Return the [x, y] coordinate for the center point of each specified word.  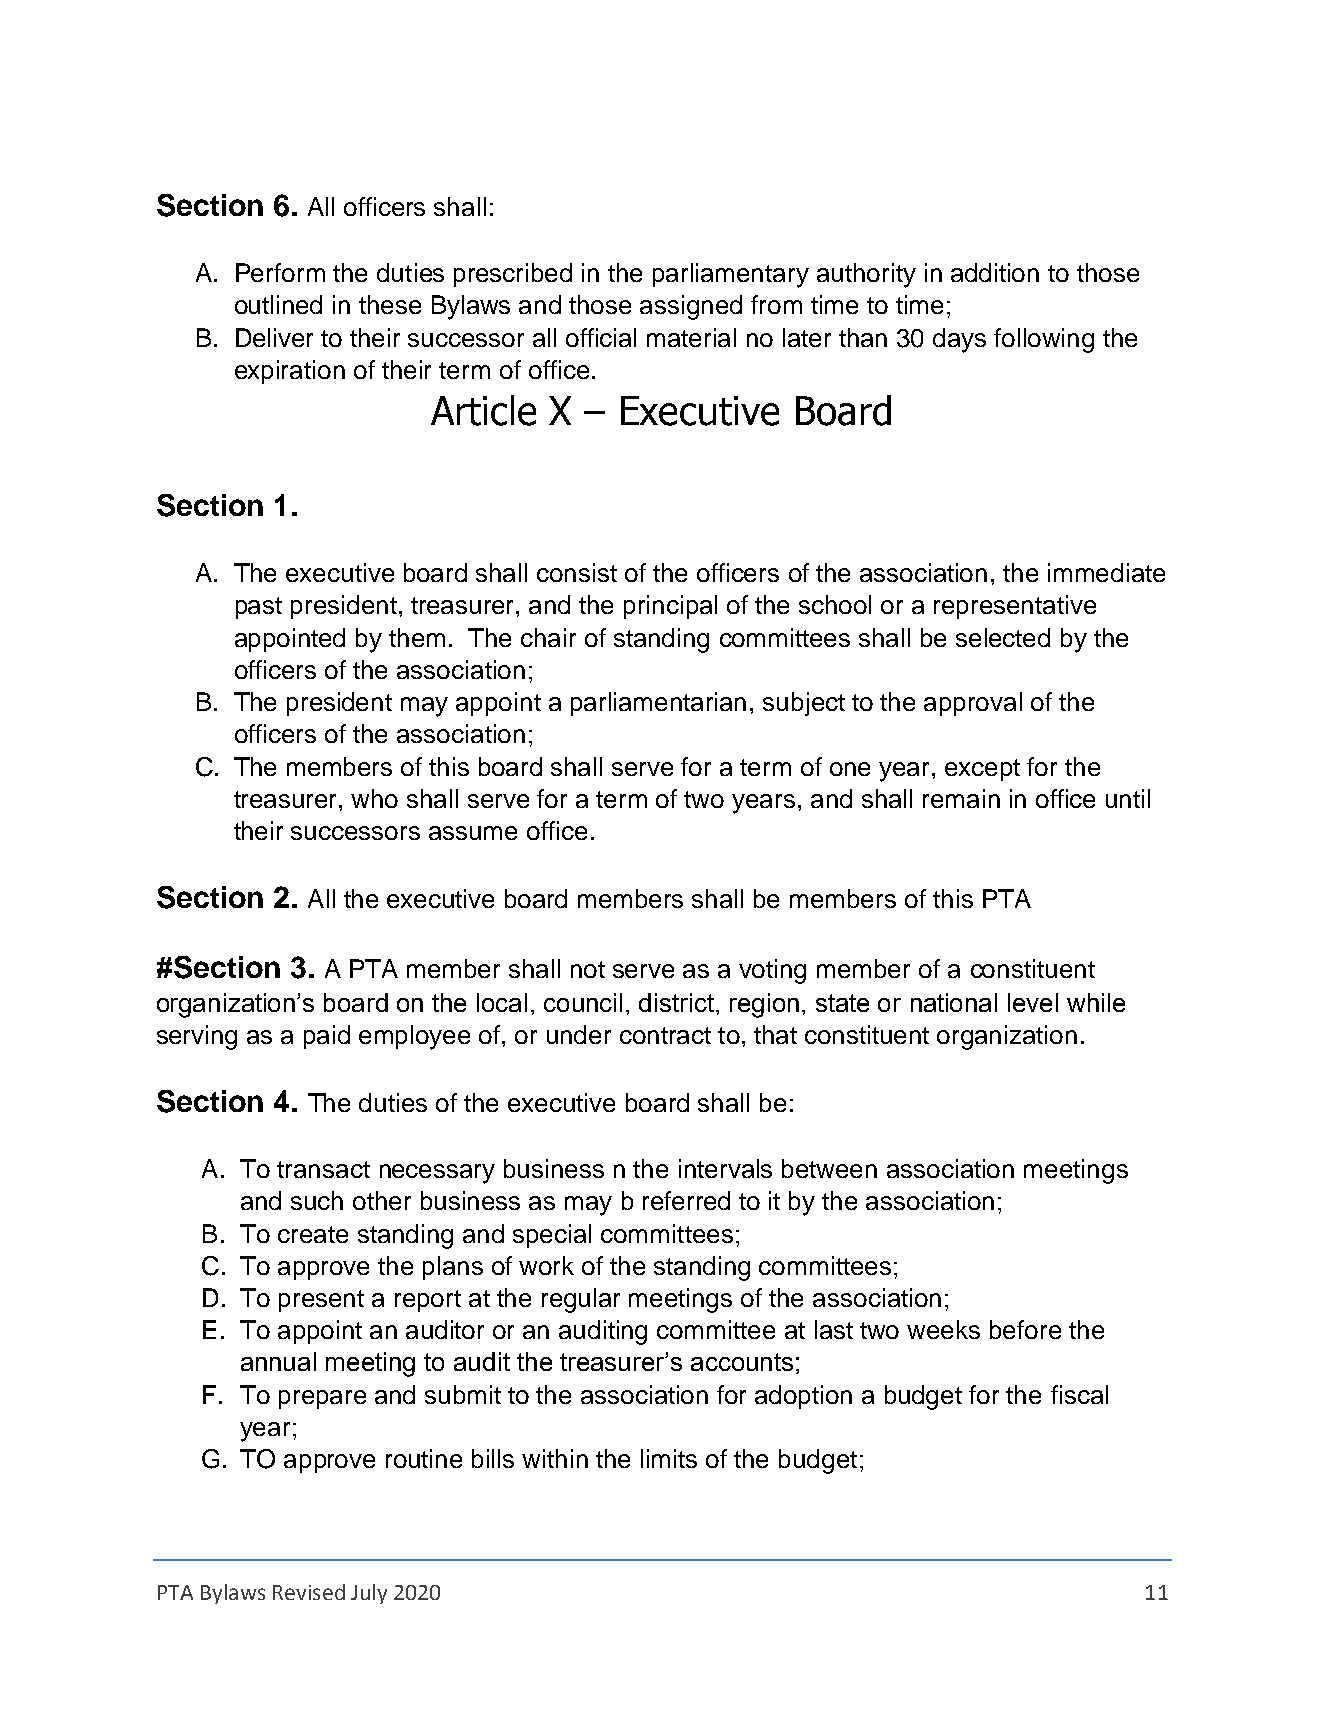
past [259, 608]
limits [669, 1458]
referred [686, 1200]
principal [670, 607]
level [1033, 1002]
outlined [278, 304]
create [313, 1234]
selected [1003, 637]
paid [327, 1037]
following [1044, 340]
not [588, 969]
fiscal [1079, 1394]
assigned [691, 307]
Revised [309, 1592]
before [1025, 1329]
